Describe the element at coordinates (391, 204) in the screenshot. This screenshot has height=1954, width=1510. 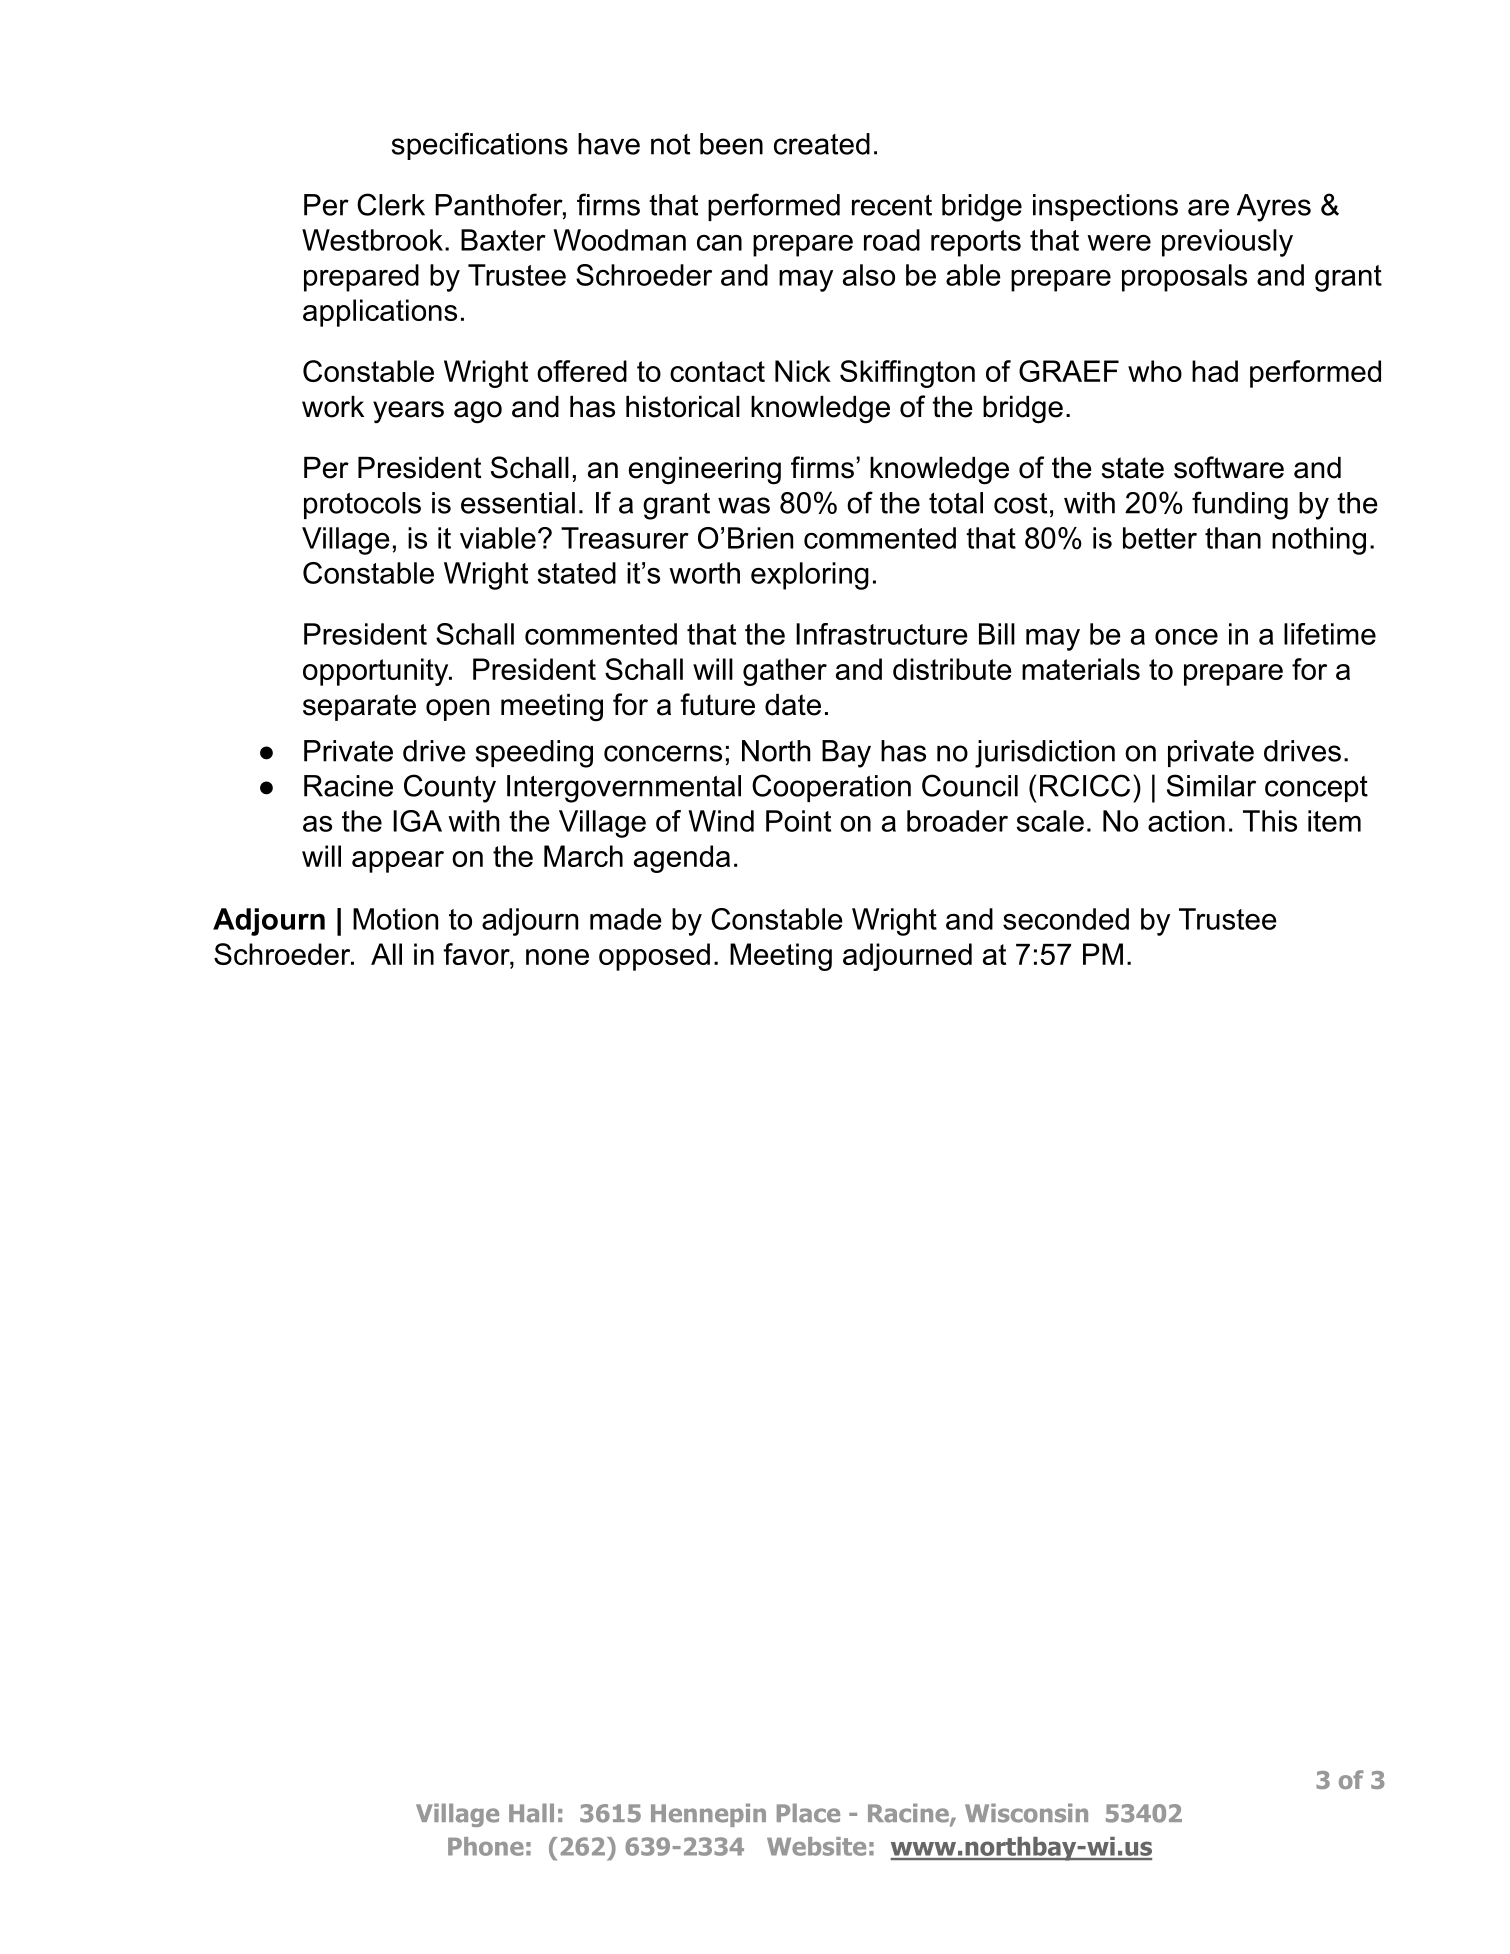
I see `Clerk` at that location.
